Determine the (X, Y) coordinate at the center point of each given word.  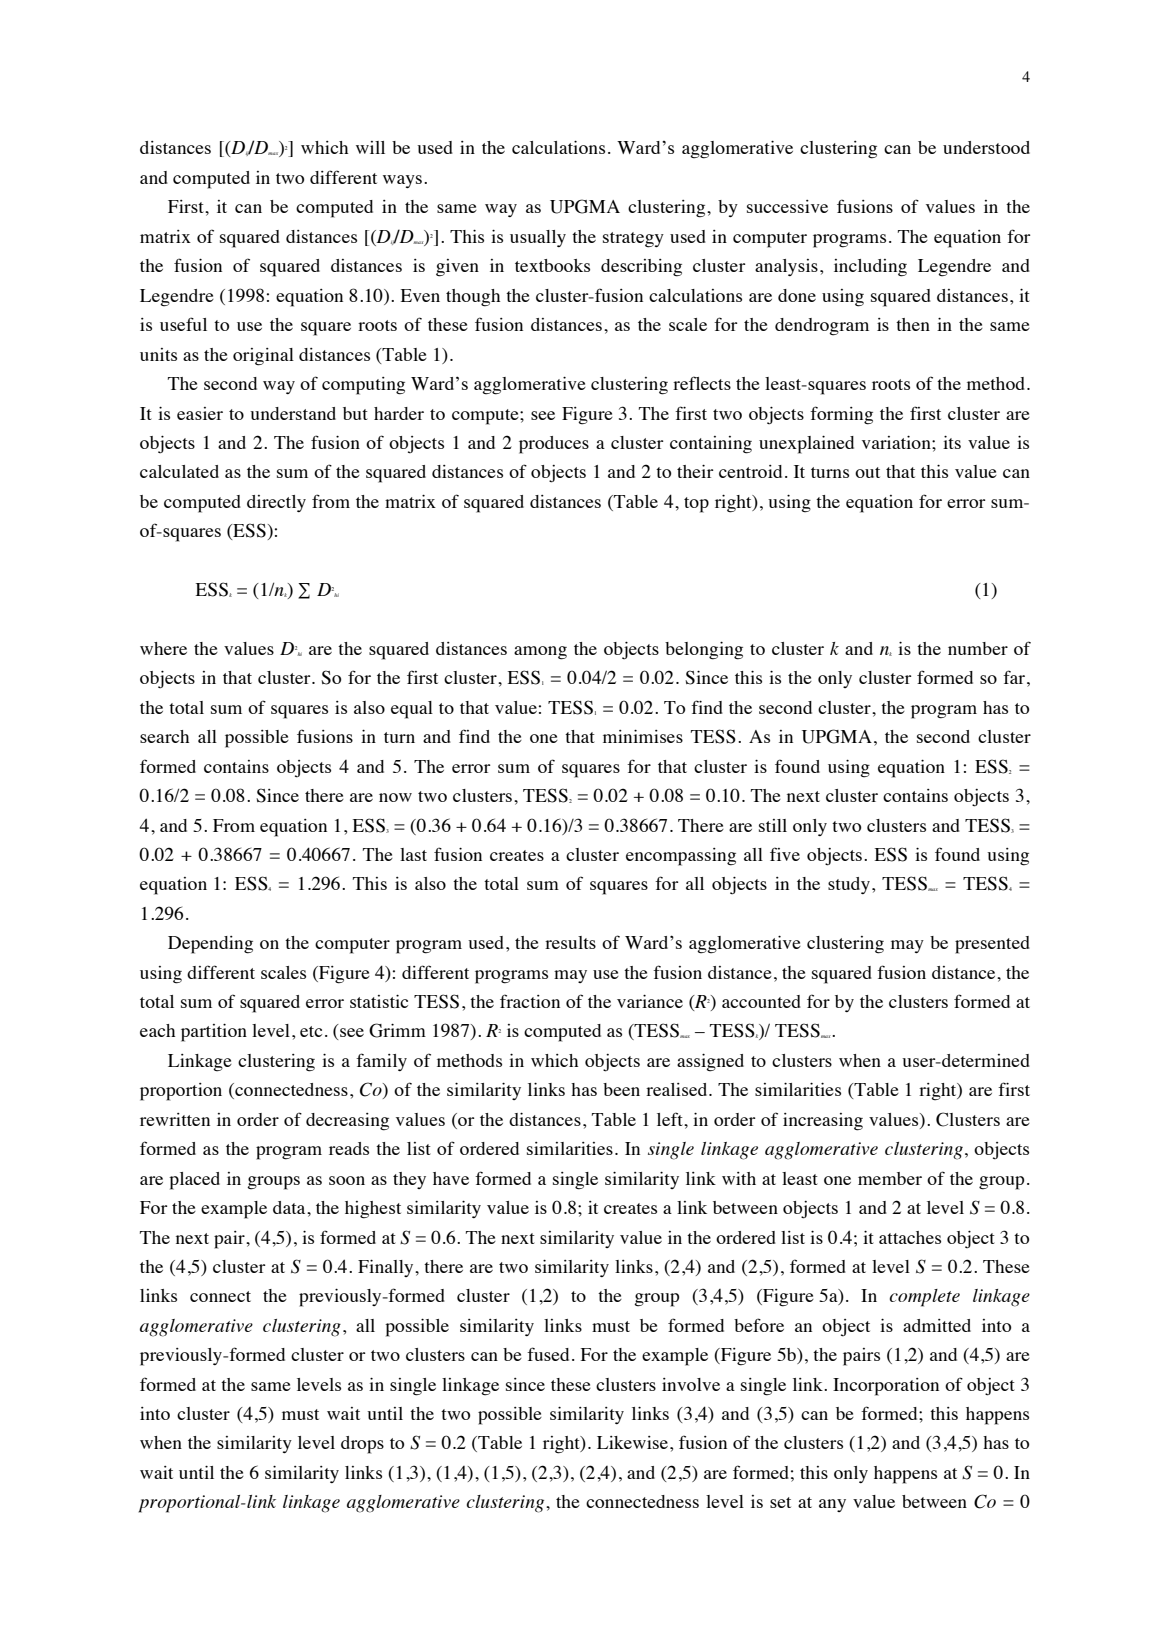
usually (538, 238)
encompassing (681, 857)
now (395, 797)
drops (362, 1445)
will (370, 147)
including (870, 268)
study (849, 885)
